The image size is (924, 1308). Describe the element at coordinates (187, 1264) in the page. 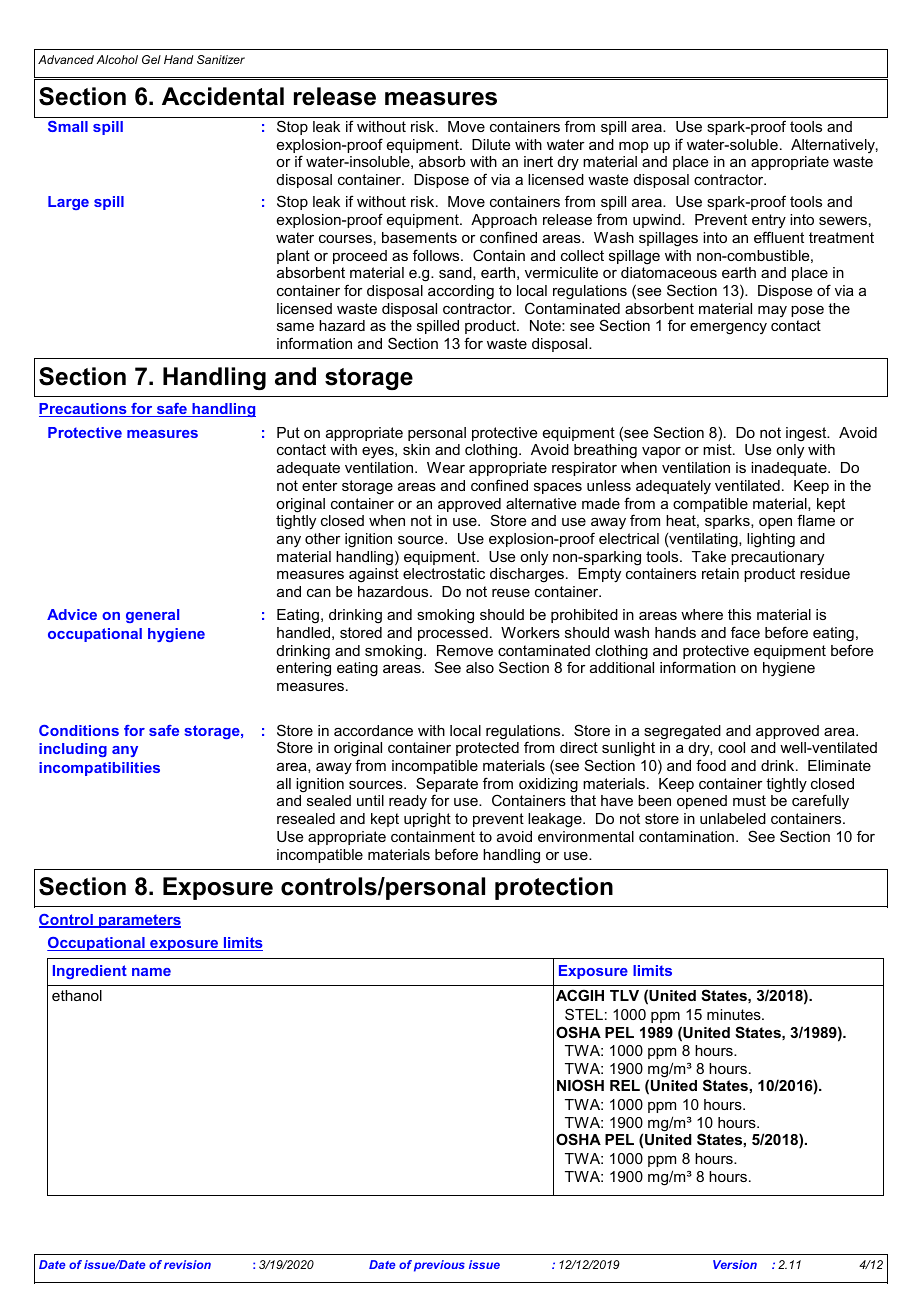

I see `revision` at that location.
